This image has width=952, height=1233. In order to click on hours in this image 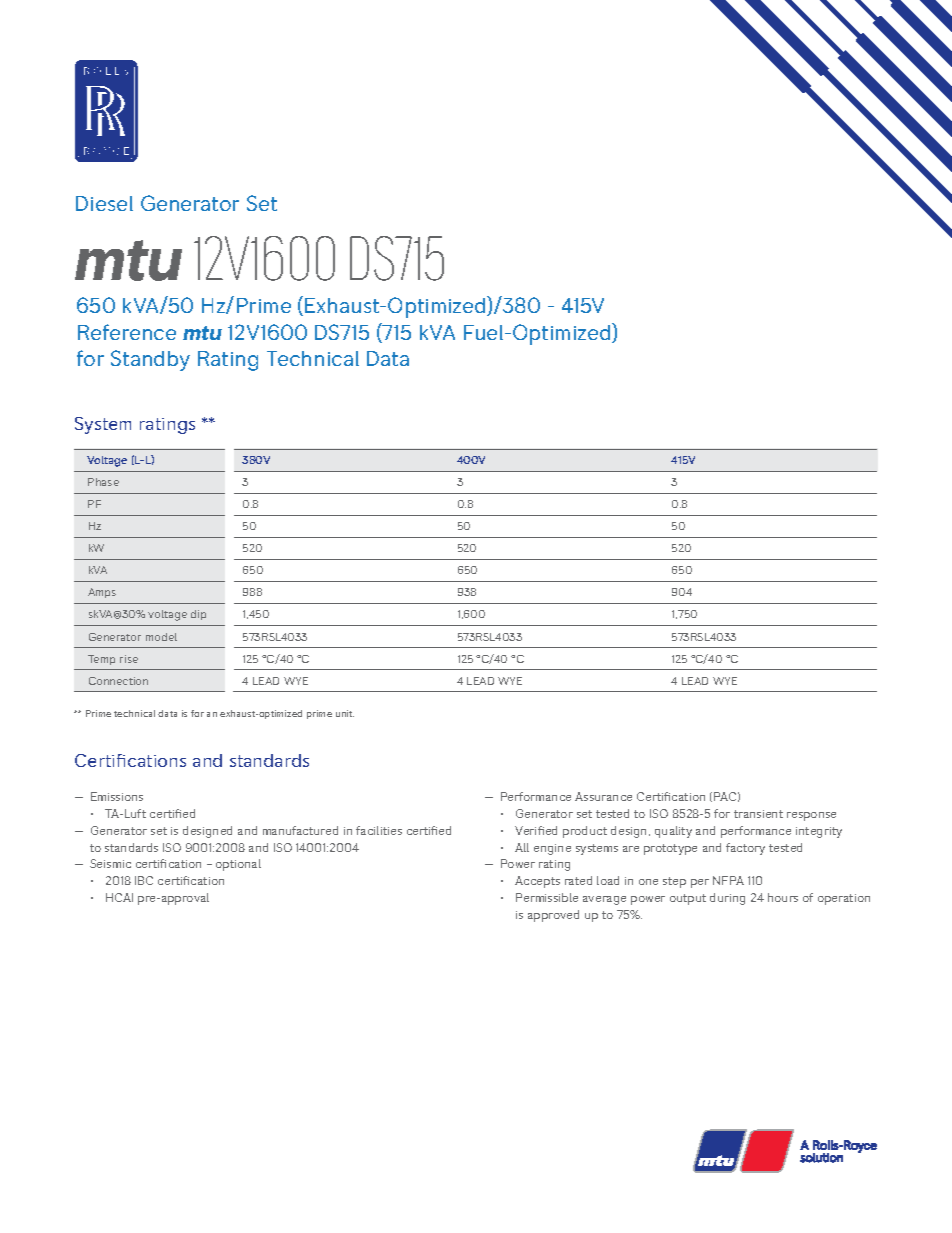, I will do `click(783, 897)`.
